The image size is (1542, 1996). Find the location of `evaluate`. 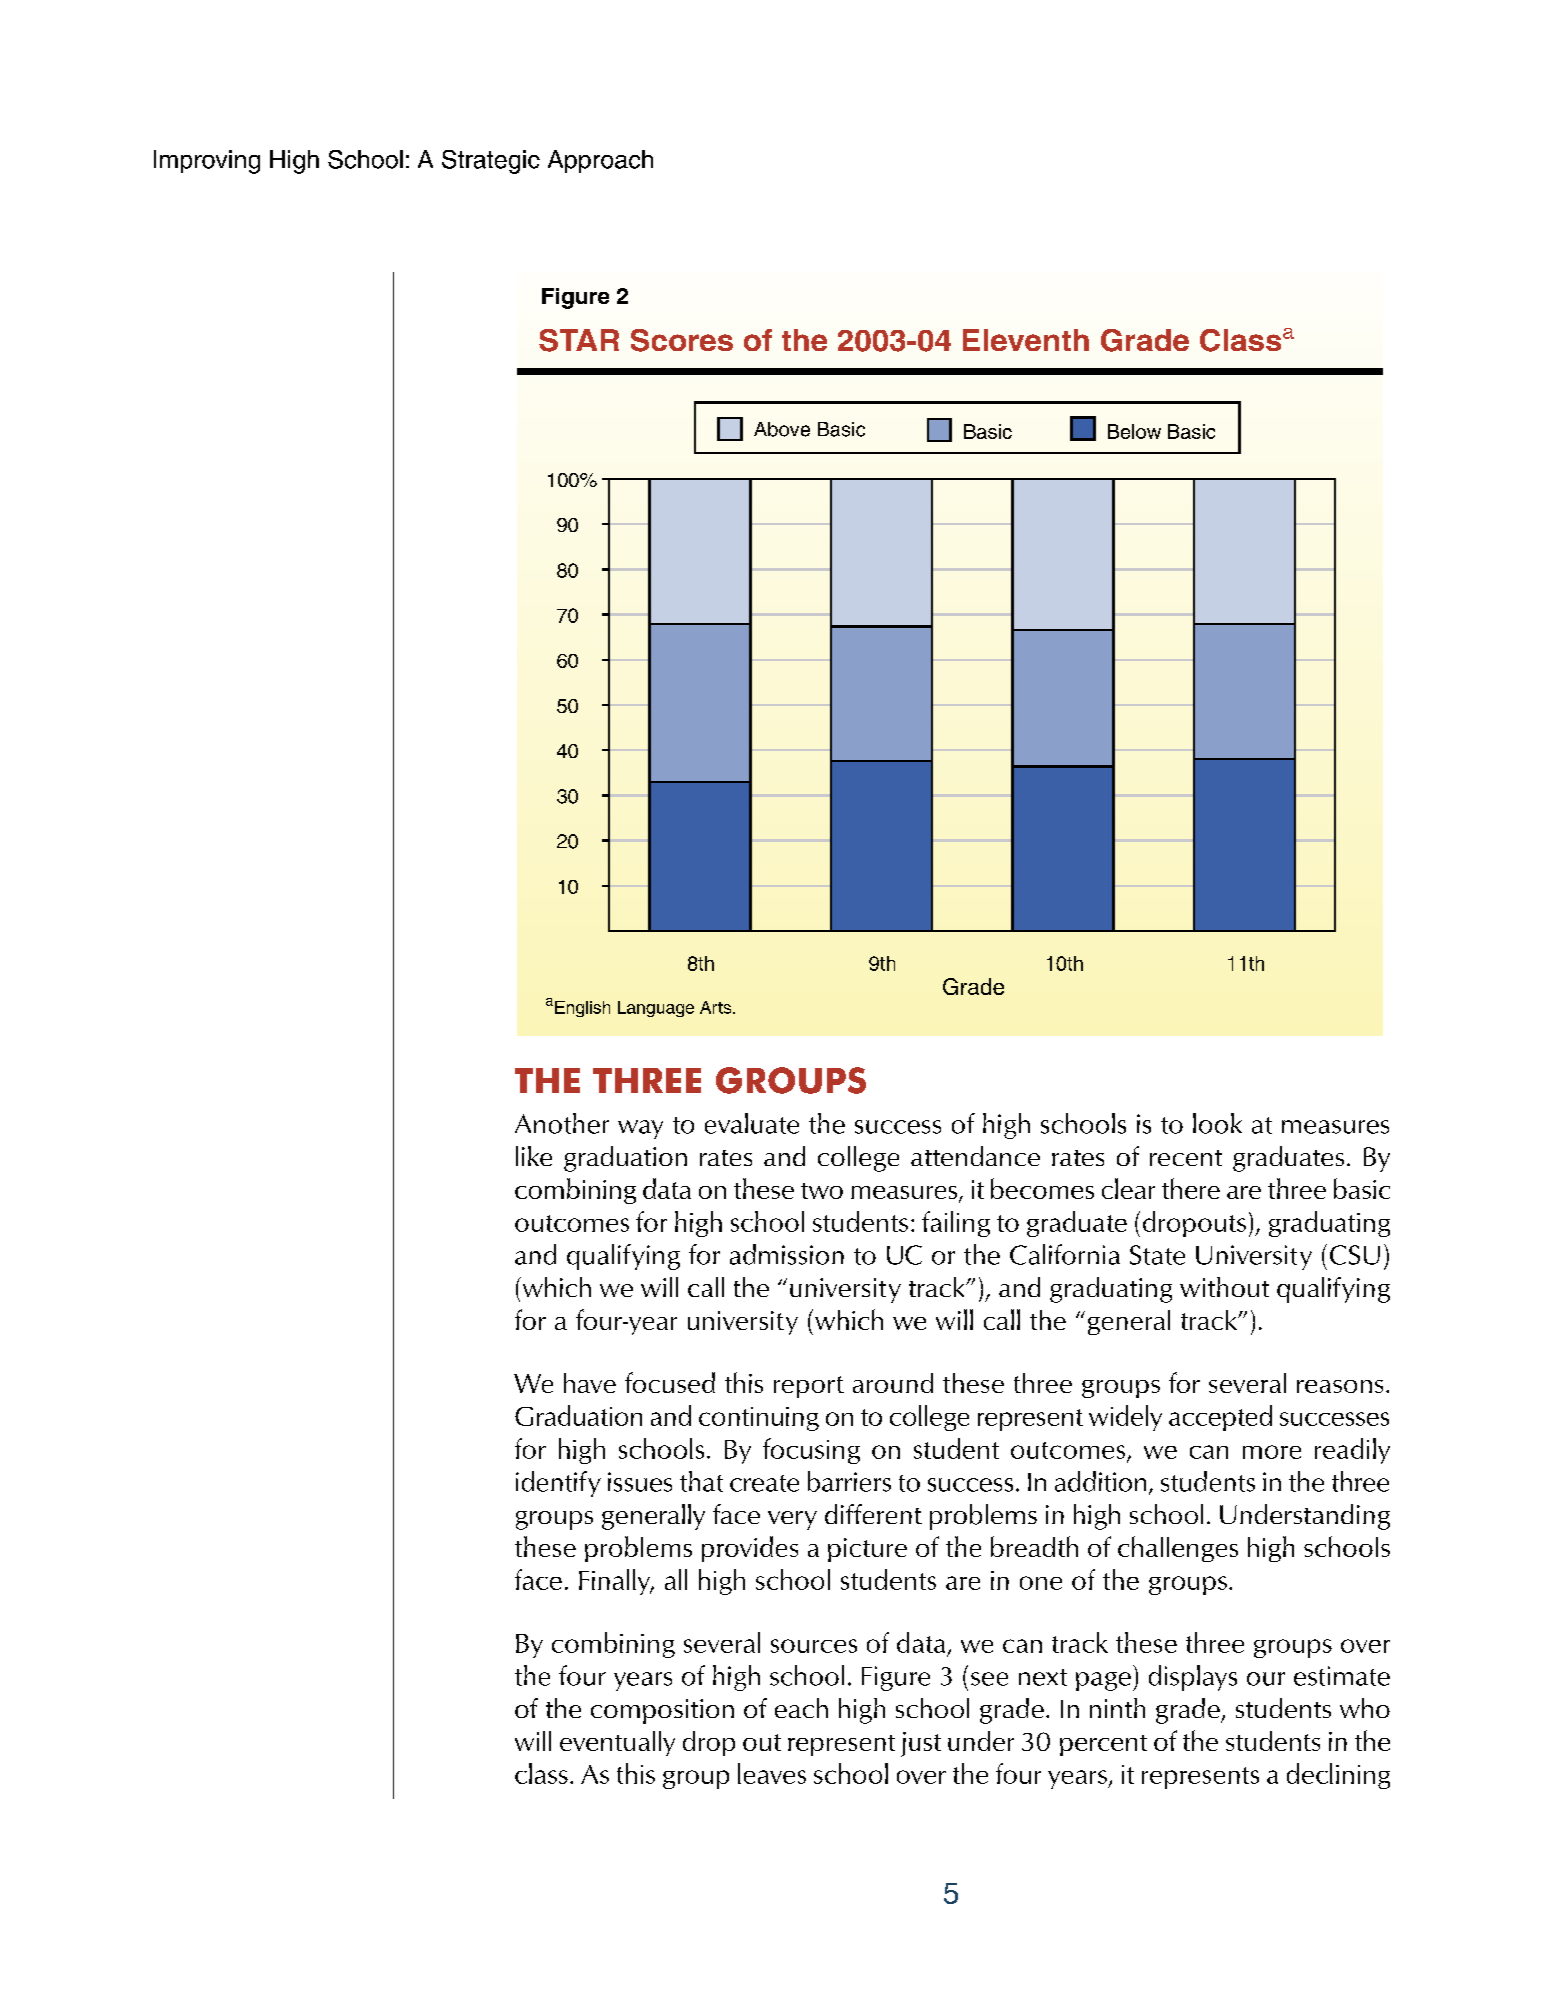

evaluate is located at coordinates (752, 1123).
